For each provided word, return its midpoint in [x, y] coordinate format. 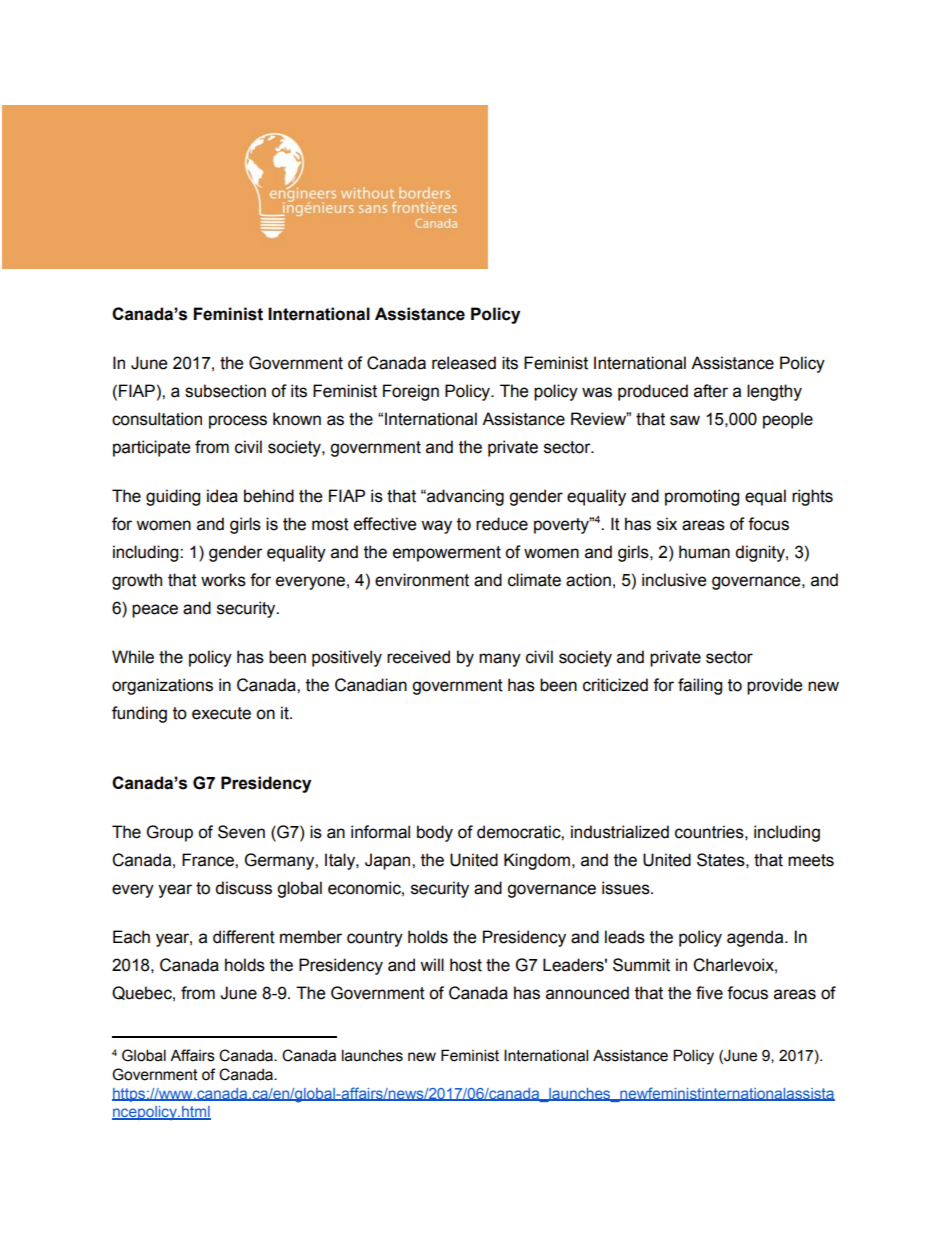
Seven [241, 832]
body [435, 833]
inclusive [674, 580]
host [466, 965]
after [711, 391]
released [464, 363]
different [244, 937]
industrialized [620, 832]
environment [422, 580]
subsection [225, 391]
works [223, 580]
